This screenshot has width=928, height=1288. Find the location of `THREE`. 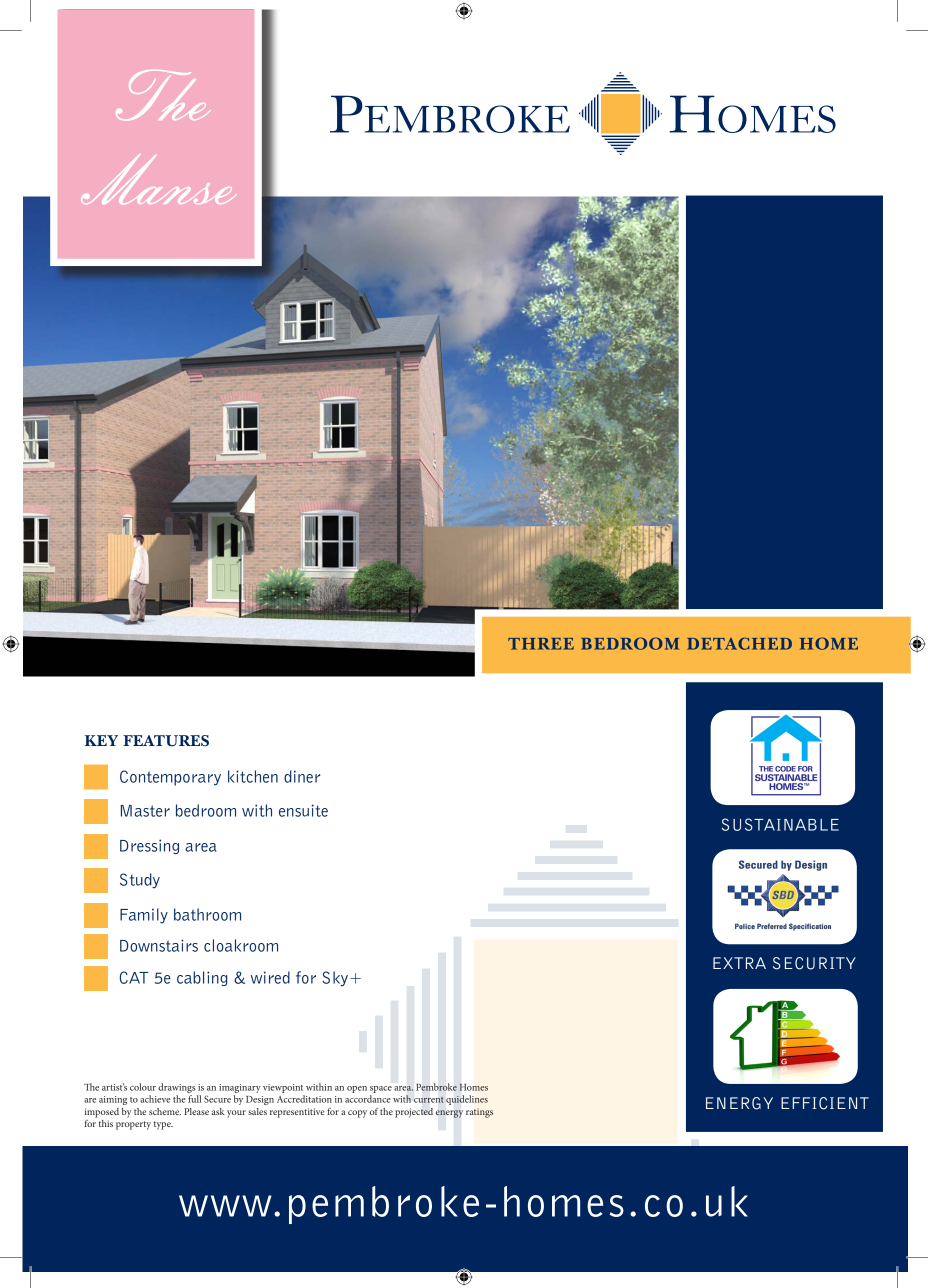

THREE is located at coordinates (541, 644).
